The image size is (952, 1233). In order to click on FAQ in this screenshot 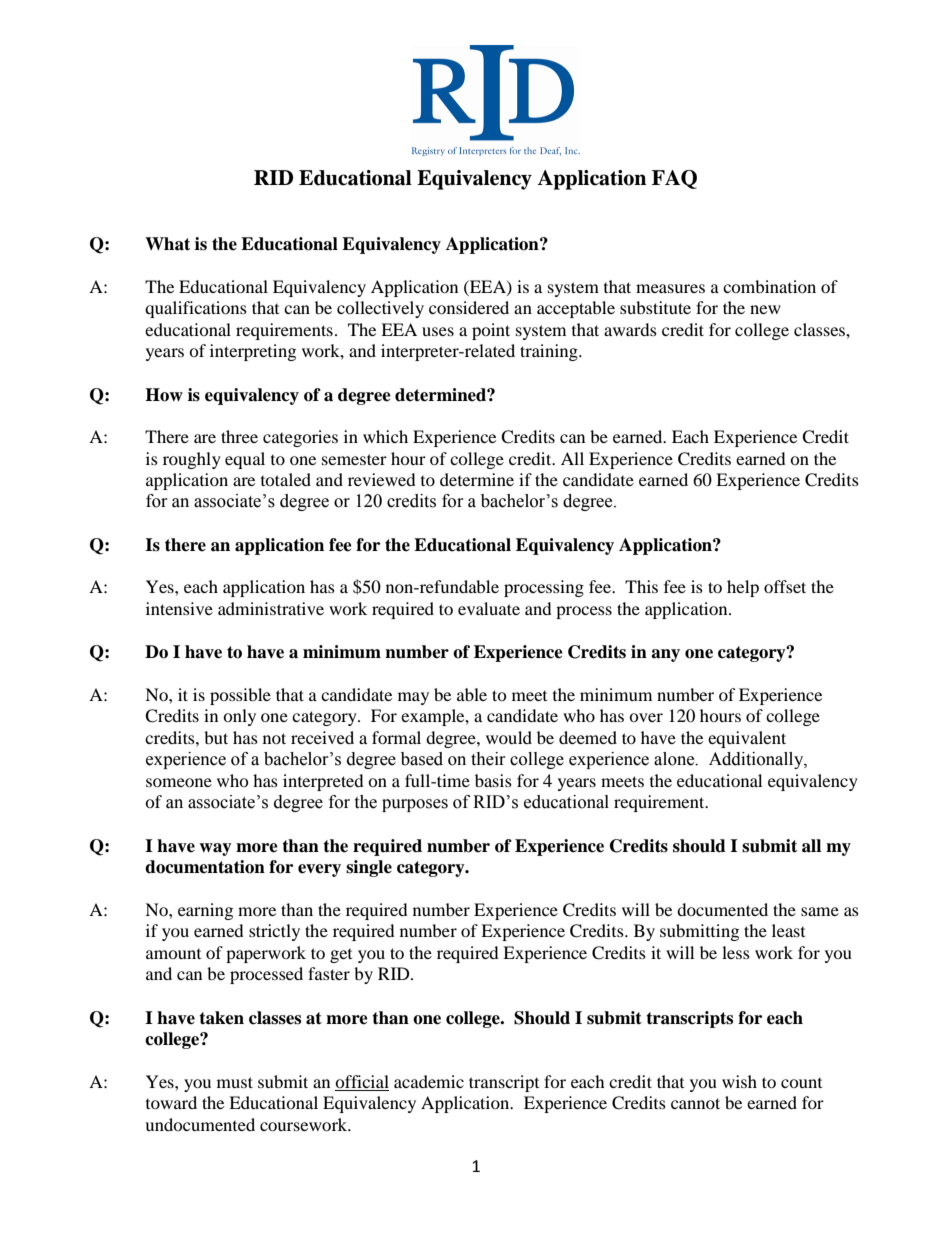, I will do `click(674, 179)`.
